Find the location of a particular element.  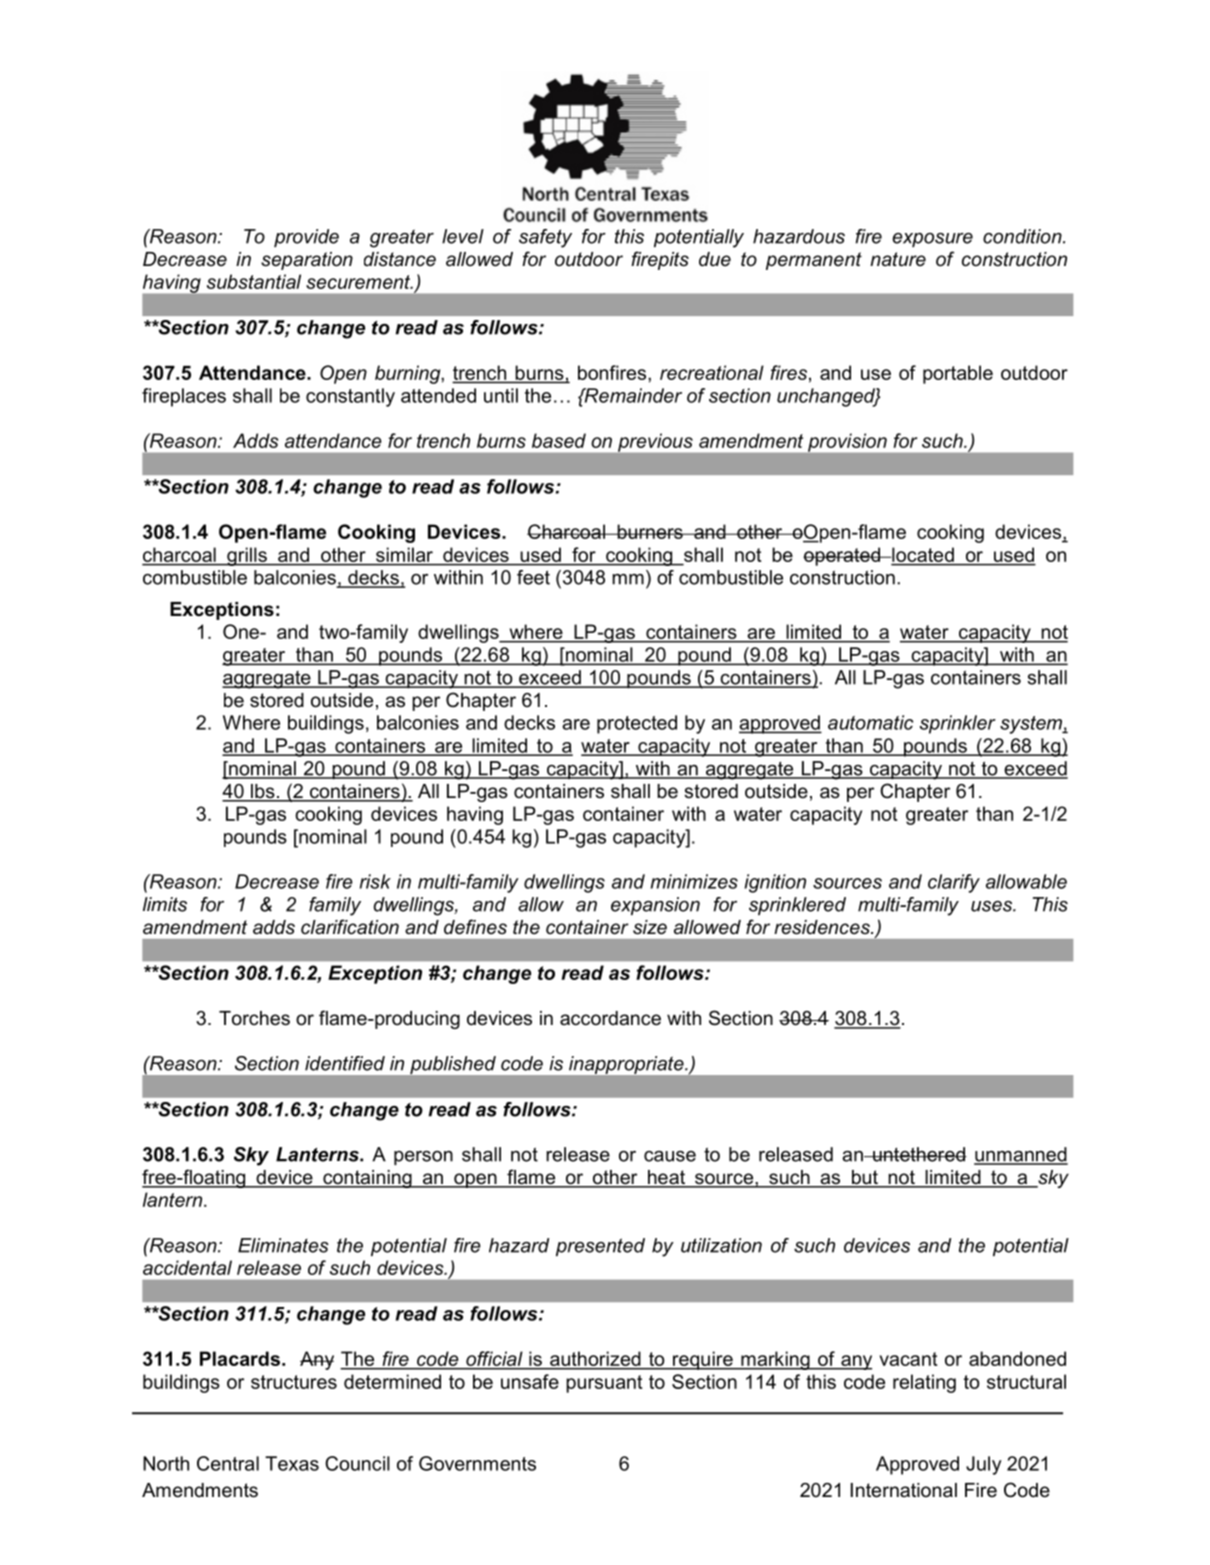

grills is located at coordinates (247, 556).
